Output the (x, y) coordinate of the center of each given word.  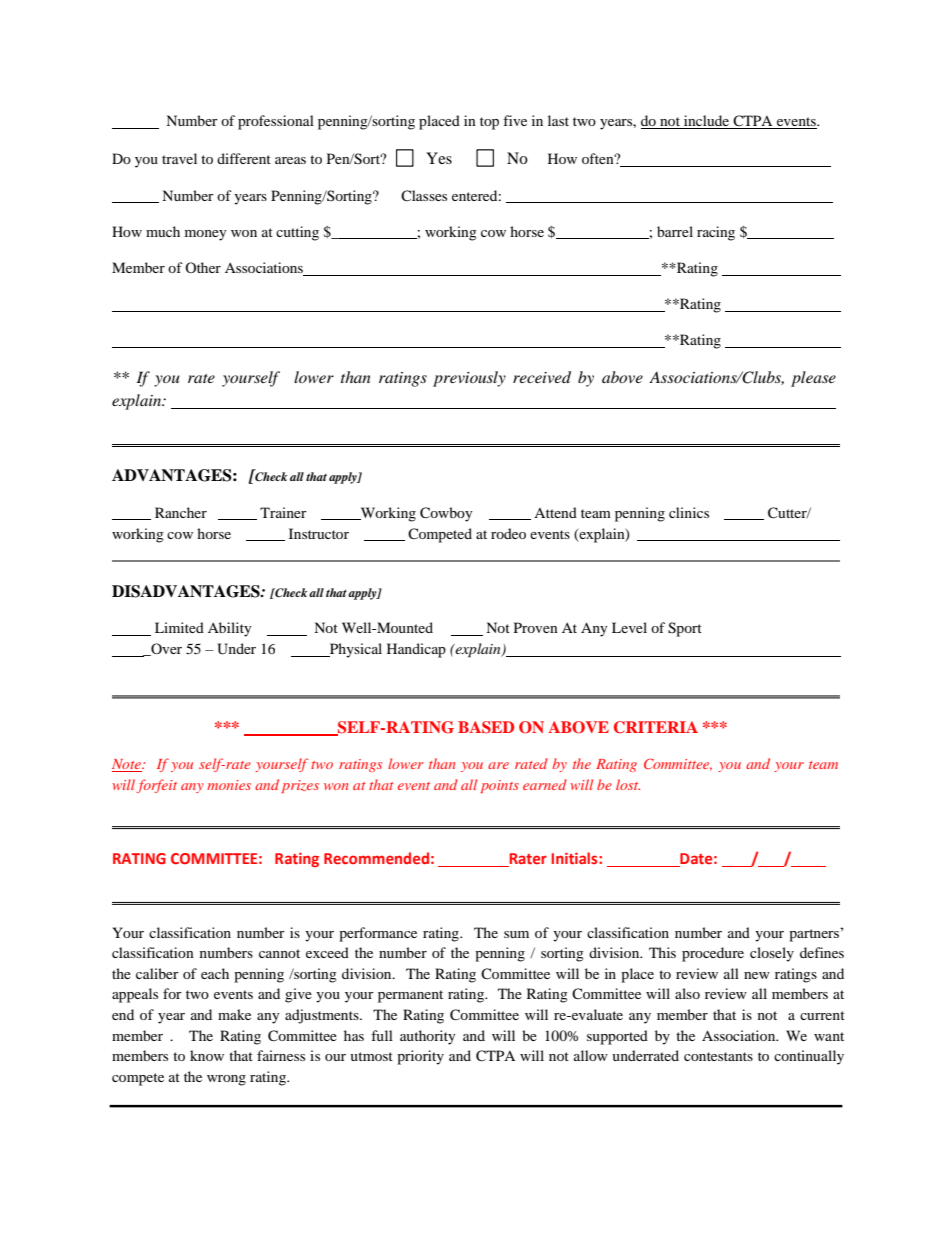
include (707, 122)
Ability (230, 629)
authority (428, 1037)
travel (179, 158)
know (207, 1055)
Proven (536, 627)
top (489, 123)
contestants (718, 1056)
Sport (685, 629)
